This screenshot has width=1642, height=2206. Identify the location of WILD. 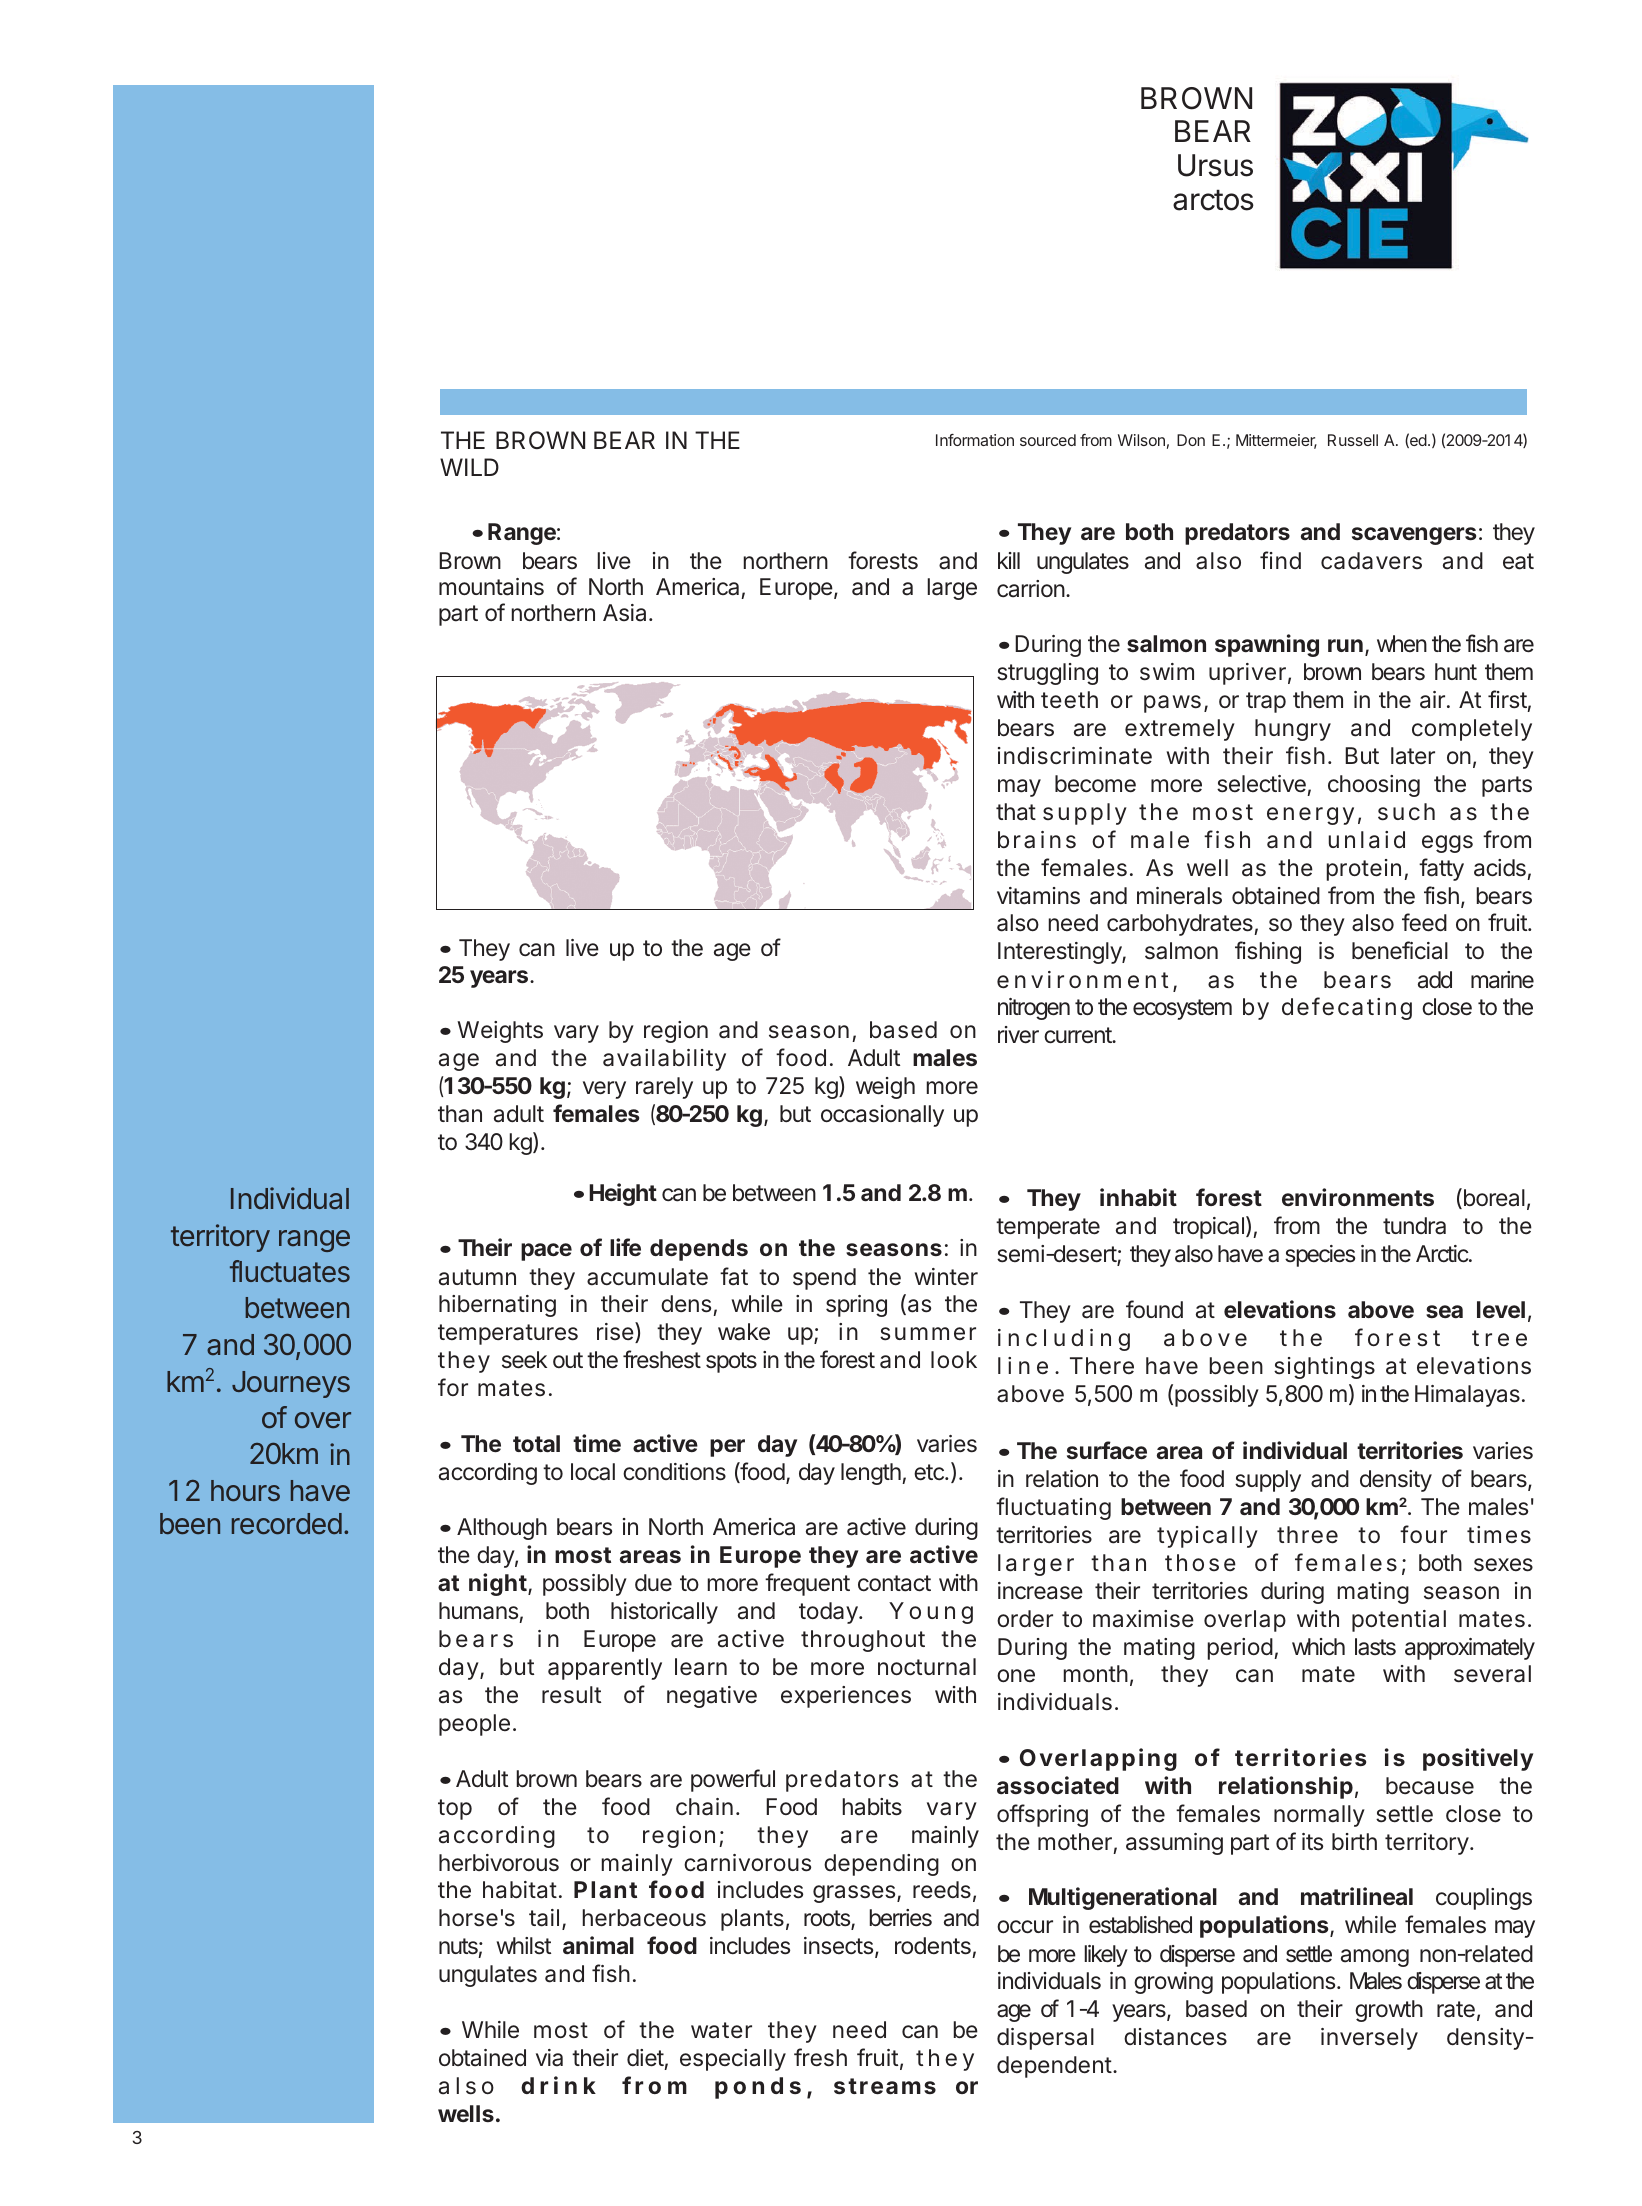
(469, 467).
